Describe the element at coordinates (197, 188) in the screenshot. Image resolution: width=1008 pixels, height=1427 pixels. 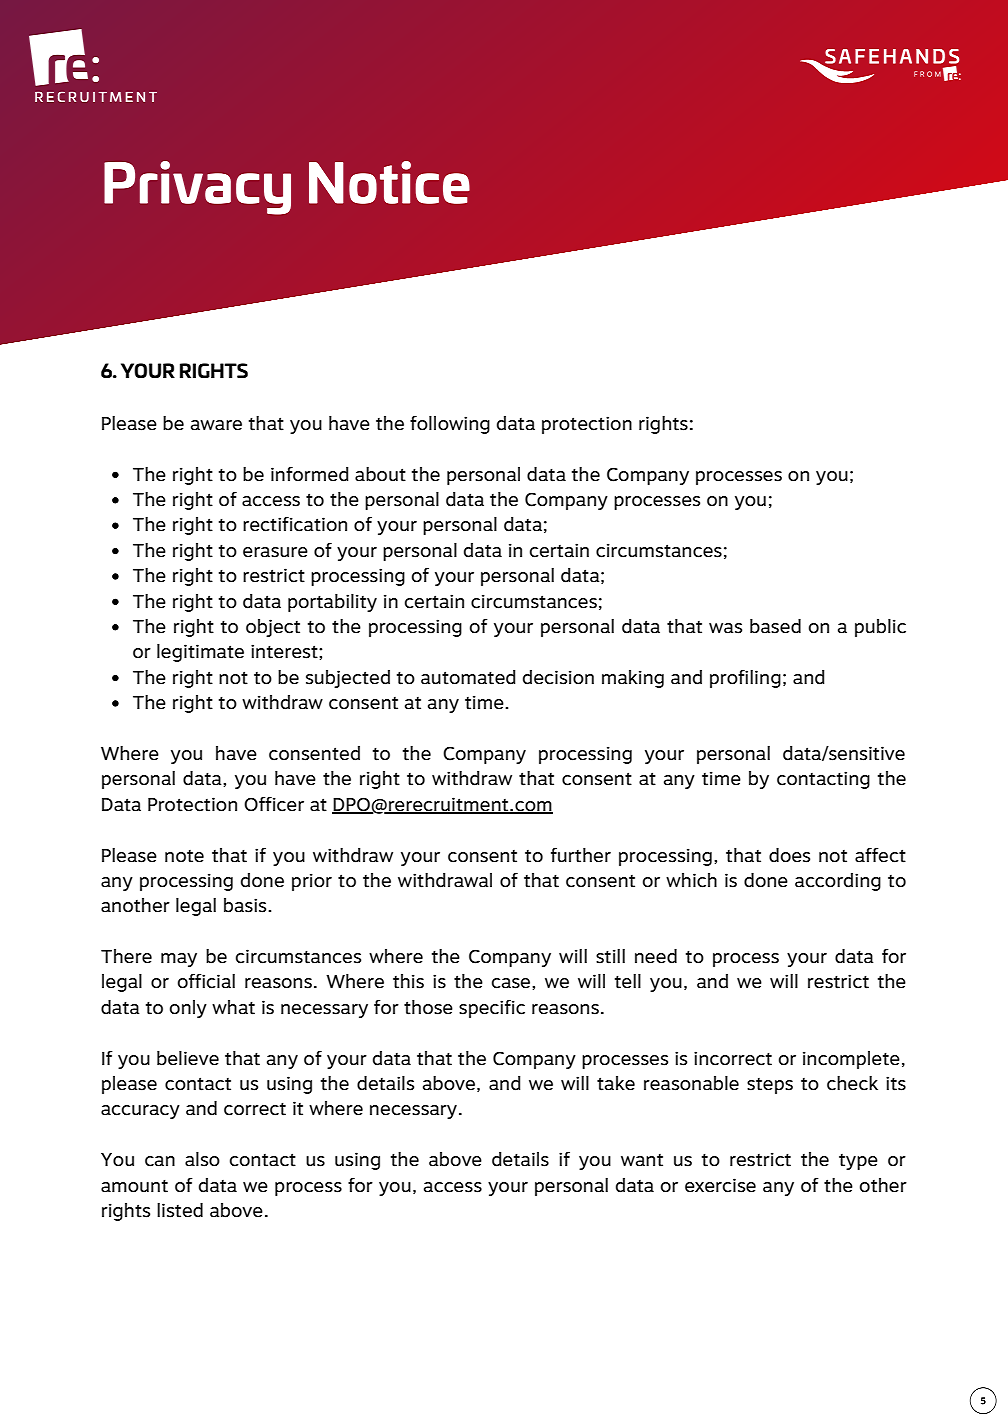
I see `Privacy` at that location.
